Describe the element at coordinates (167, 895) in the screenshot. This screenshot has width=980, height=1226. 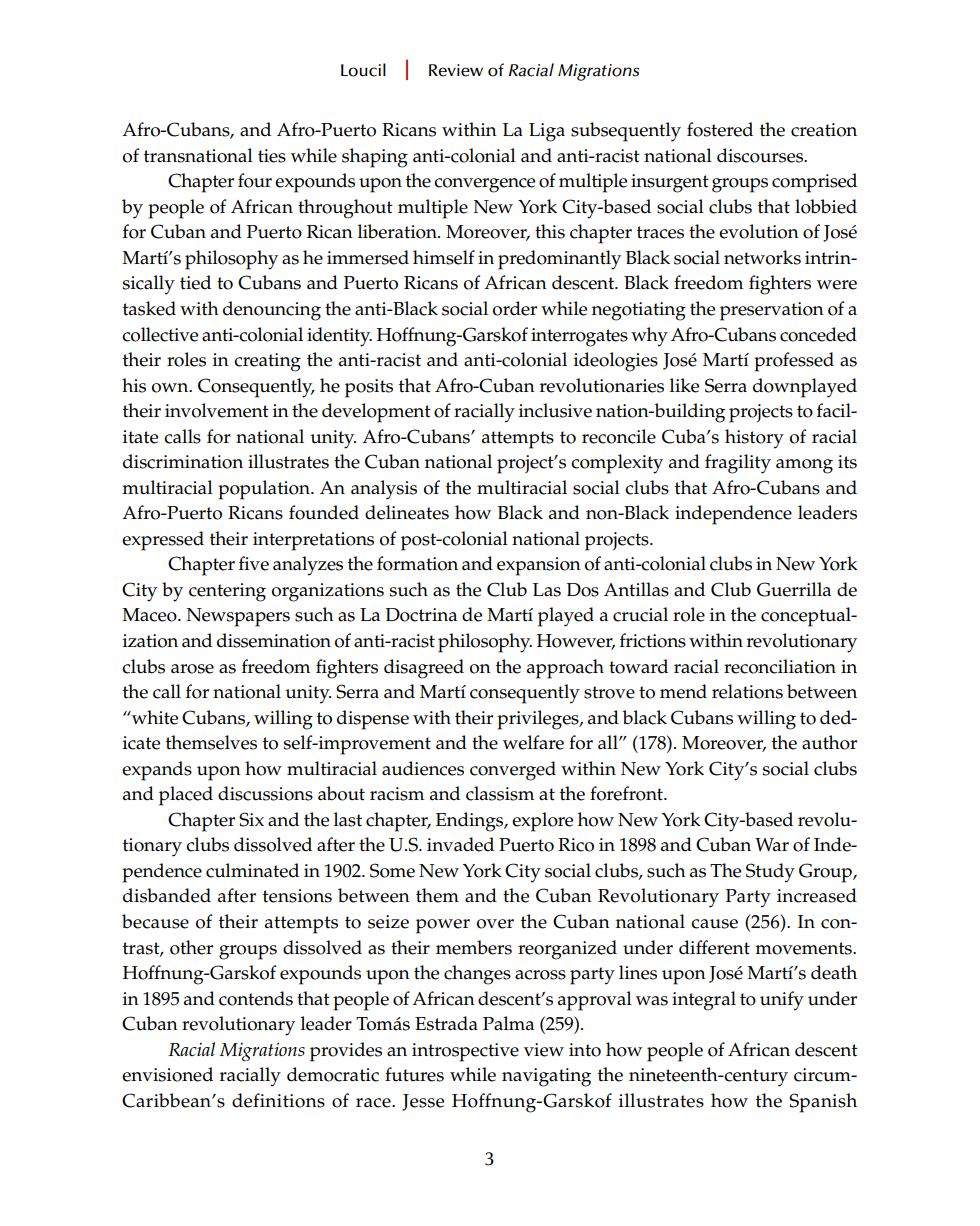
I see `disbanded` at that location.
